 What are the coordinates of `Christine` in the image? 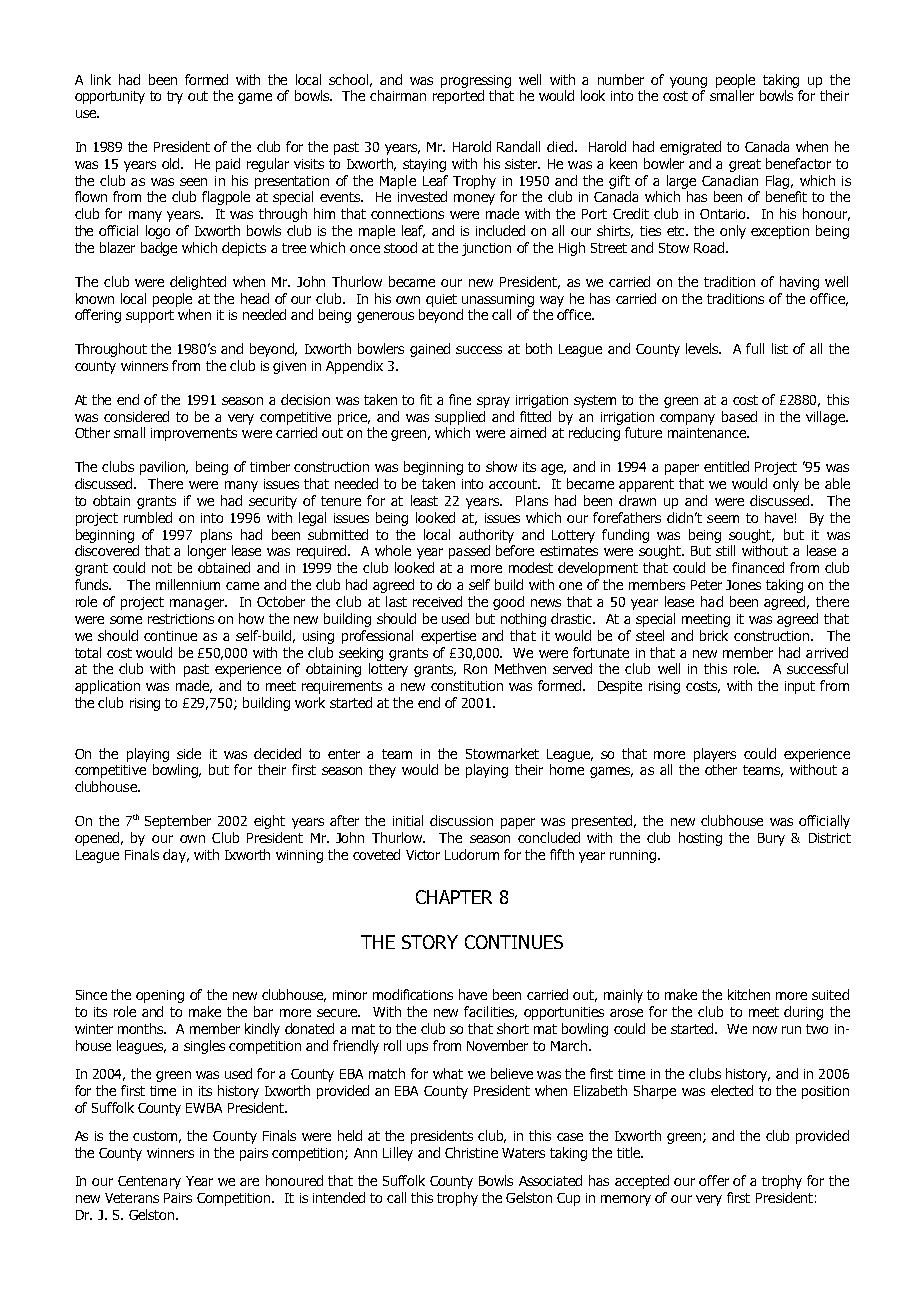 It's located at (471, 1152).
